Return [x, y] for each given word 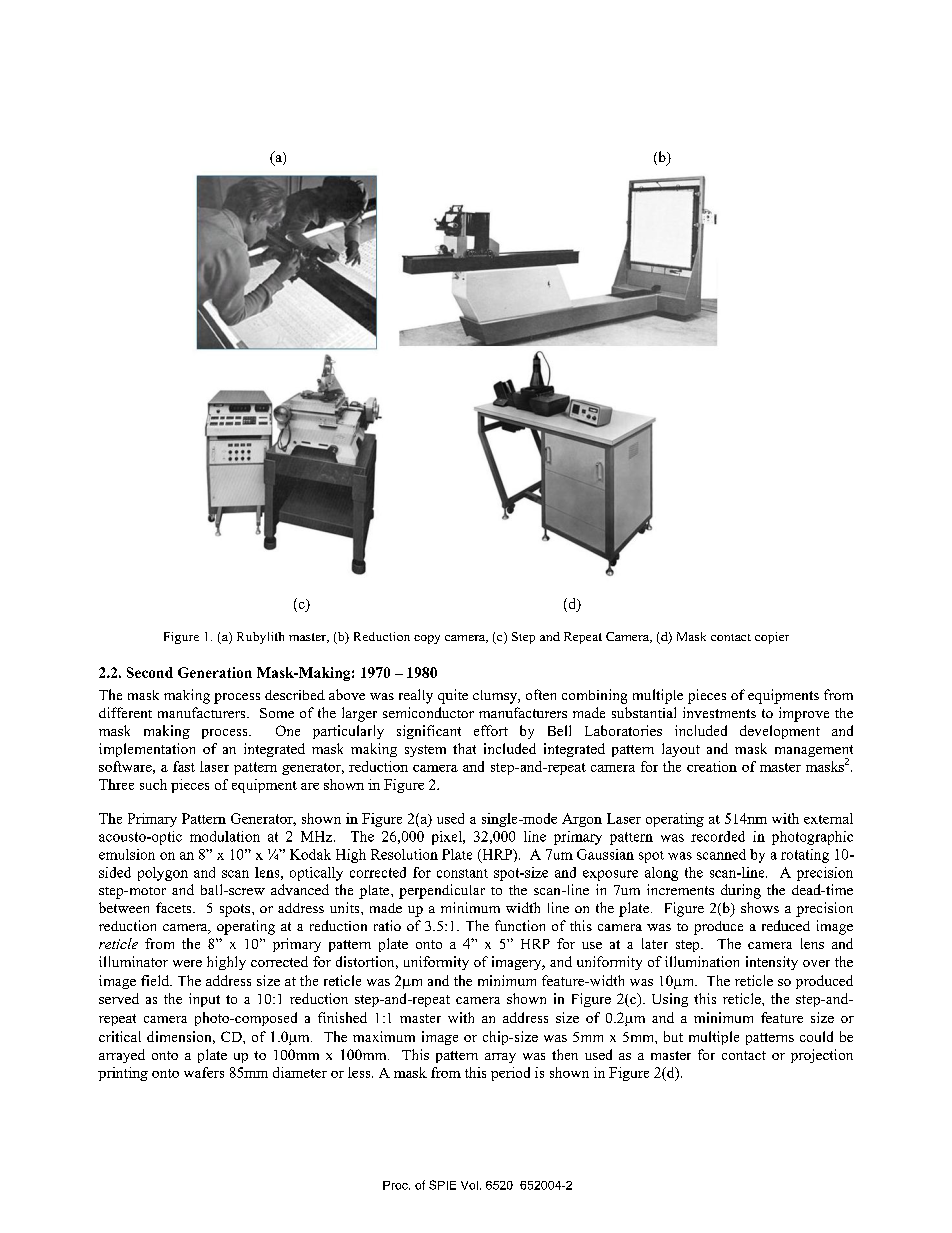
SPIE [442, 1185]
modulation [225, 836]
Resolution [404, 854]
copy [427, 639]
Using [670, 1000]
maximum [384, 1036]
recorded [718, 836]
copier [772, 638]
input [204, 1000]
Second [150, 672]
